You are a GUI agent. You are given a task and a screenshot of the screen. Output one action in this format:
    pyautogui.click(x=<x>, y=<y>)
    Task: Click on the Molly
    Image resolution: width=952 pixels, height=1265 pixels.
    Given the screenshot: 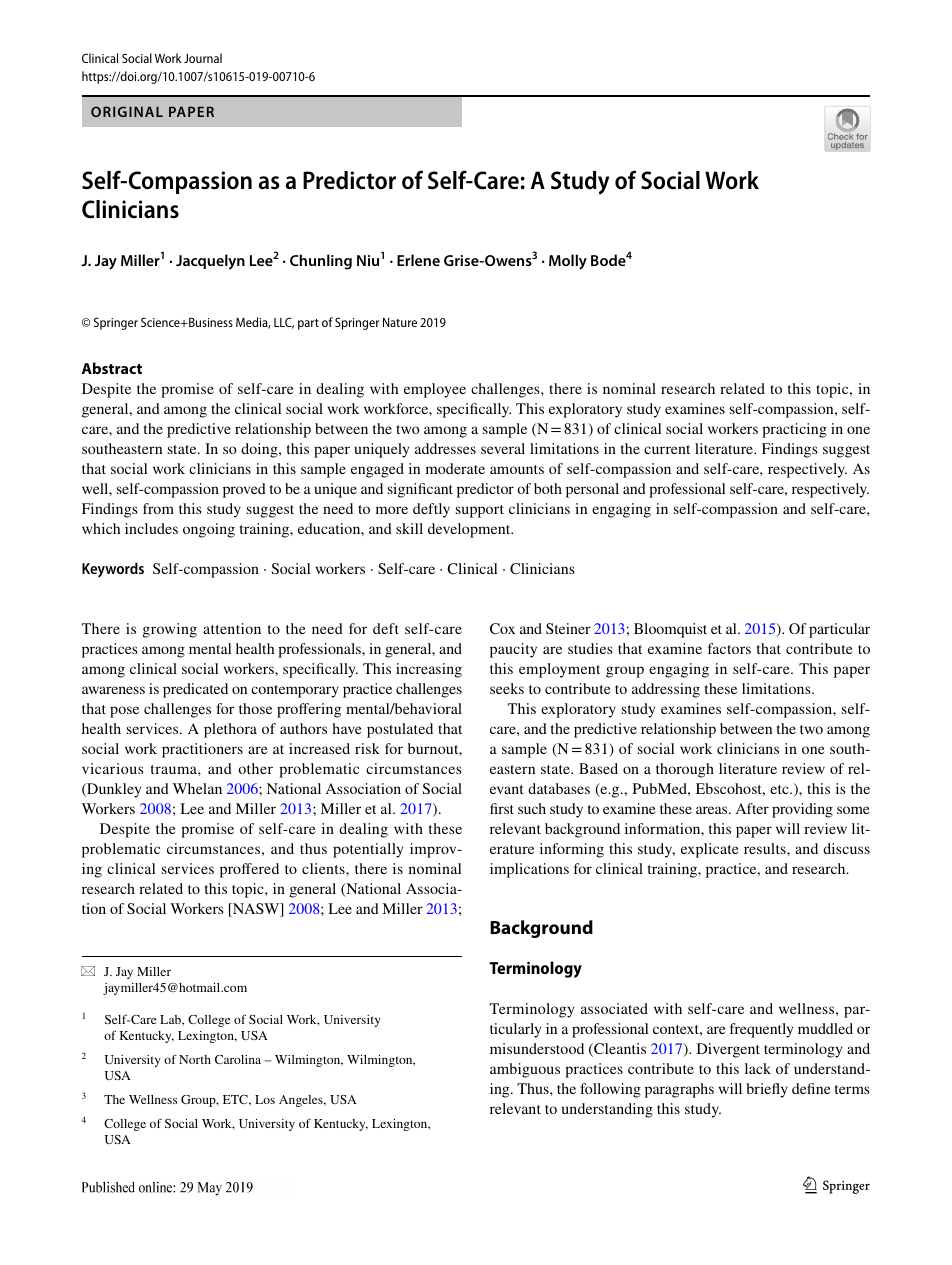 What is the action you would take?
    pyautogui.click(x=568, y=262)
